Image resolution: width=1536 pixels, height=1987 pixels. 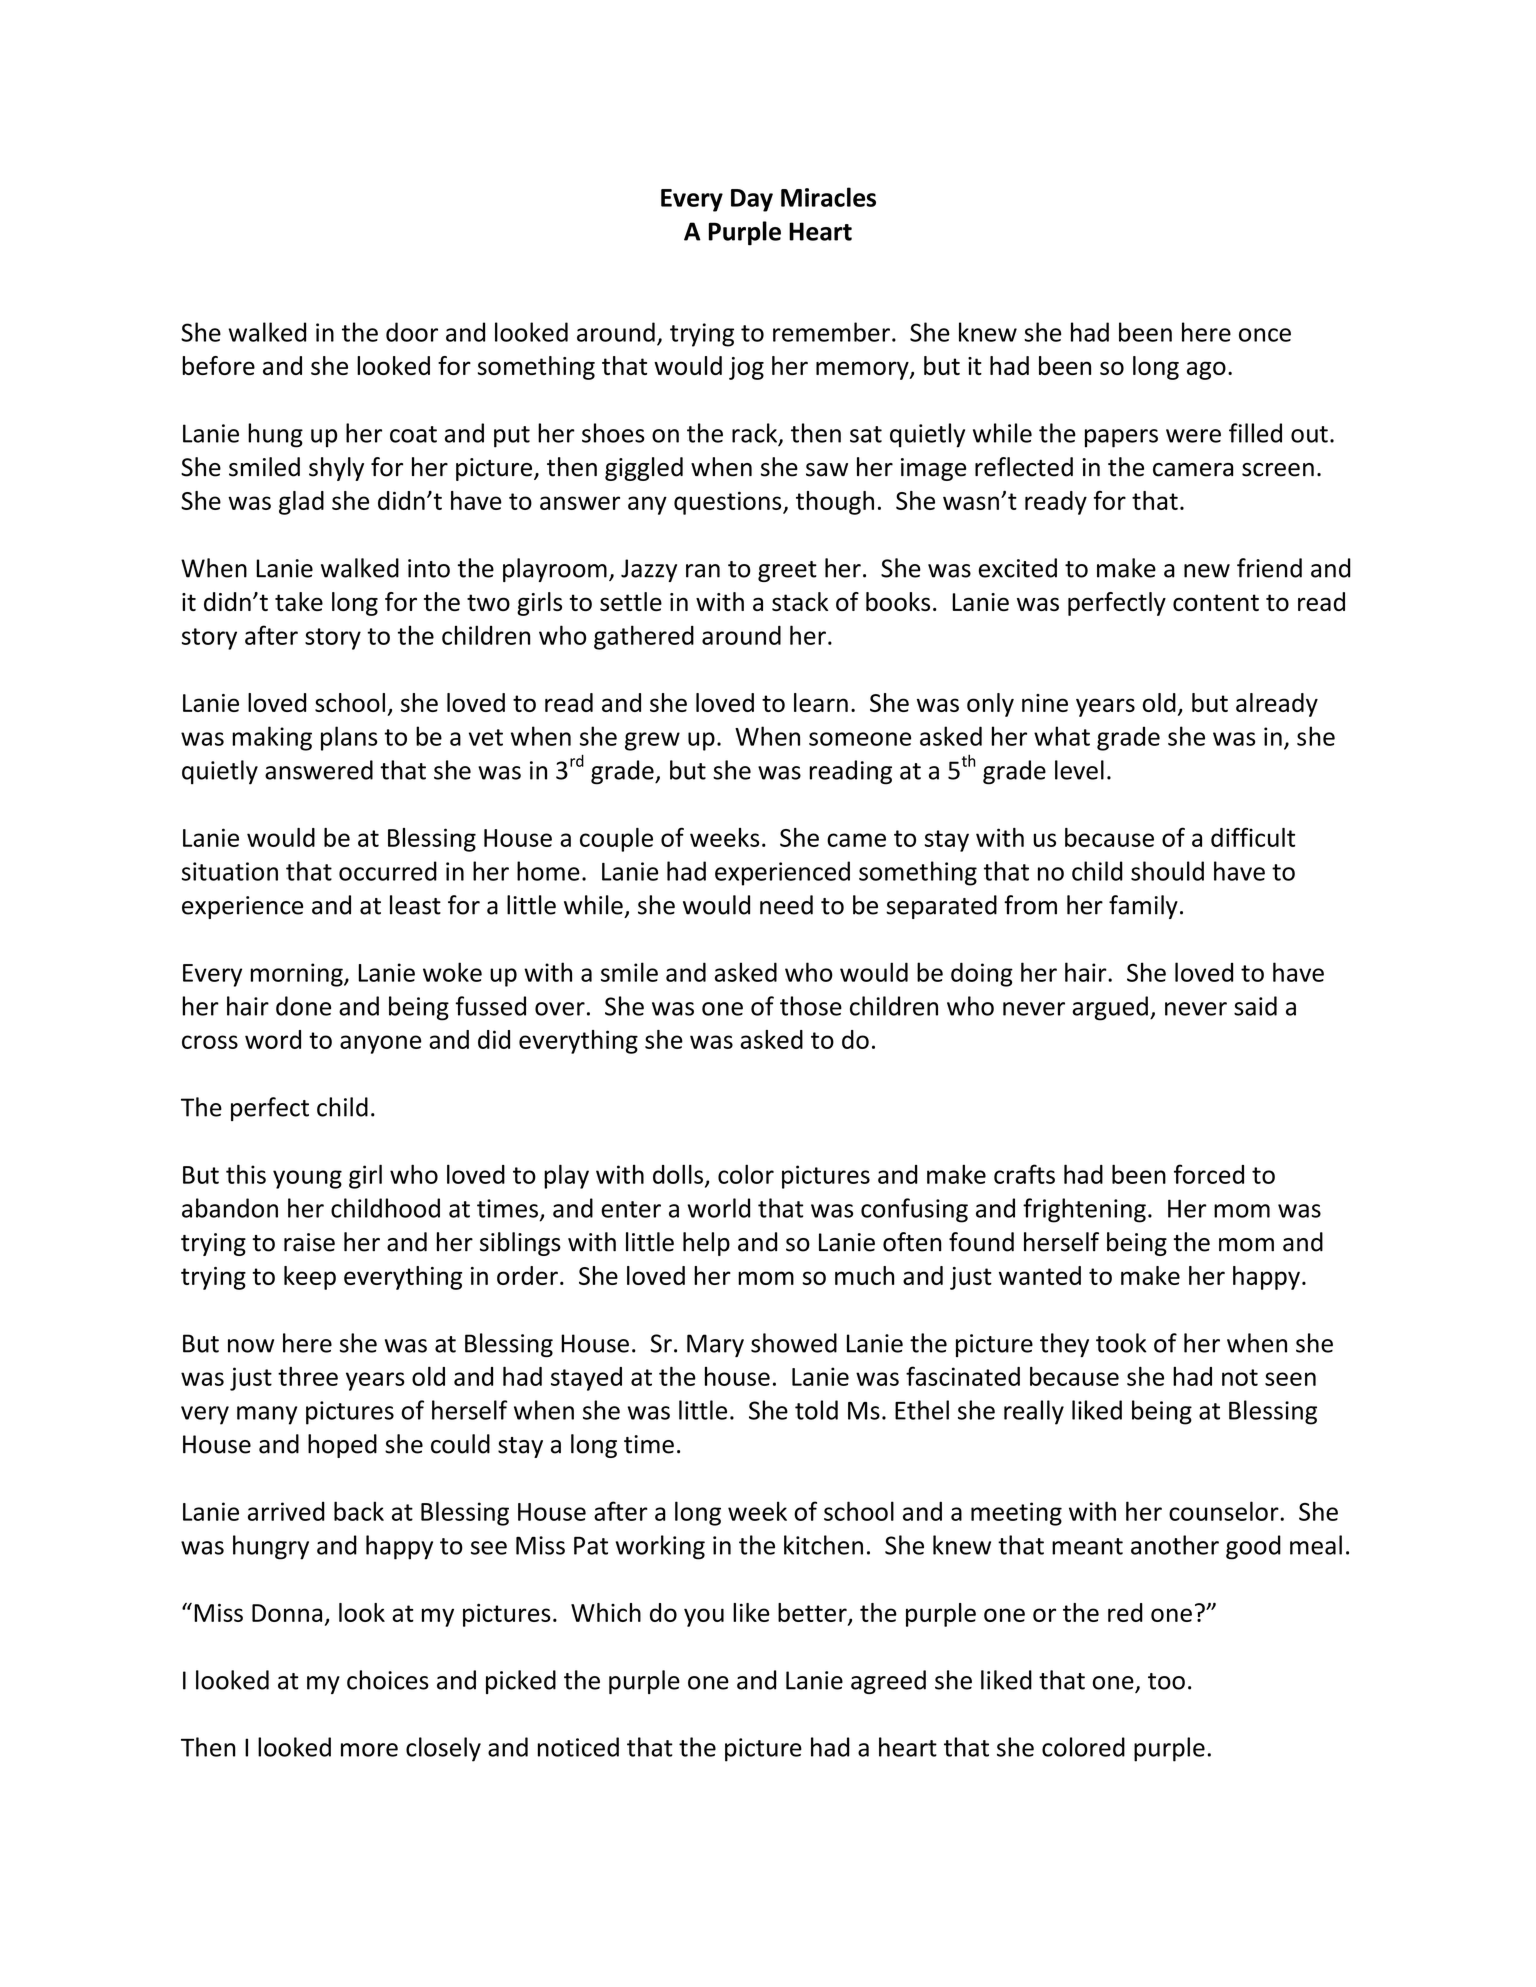 I want to click on agreed, so click(x=888, y=1682).
